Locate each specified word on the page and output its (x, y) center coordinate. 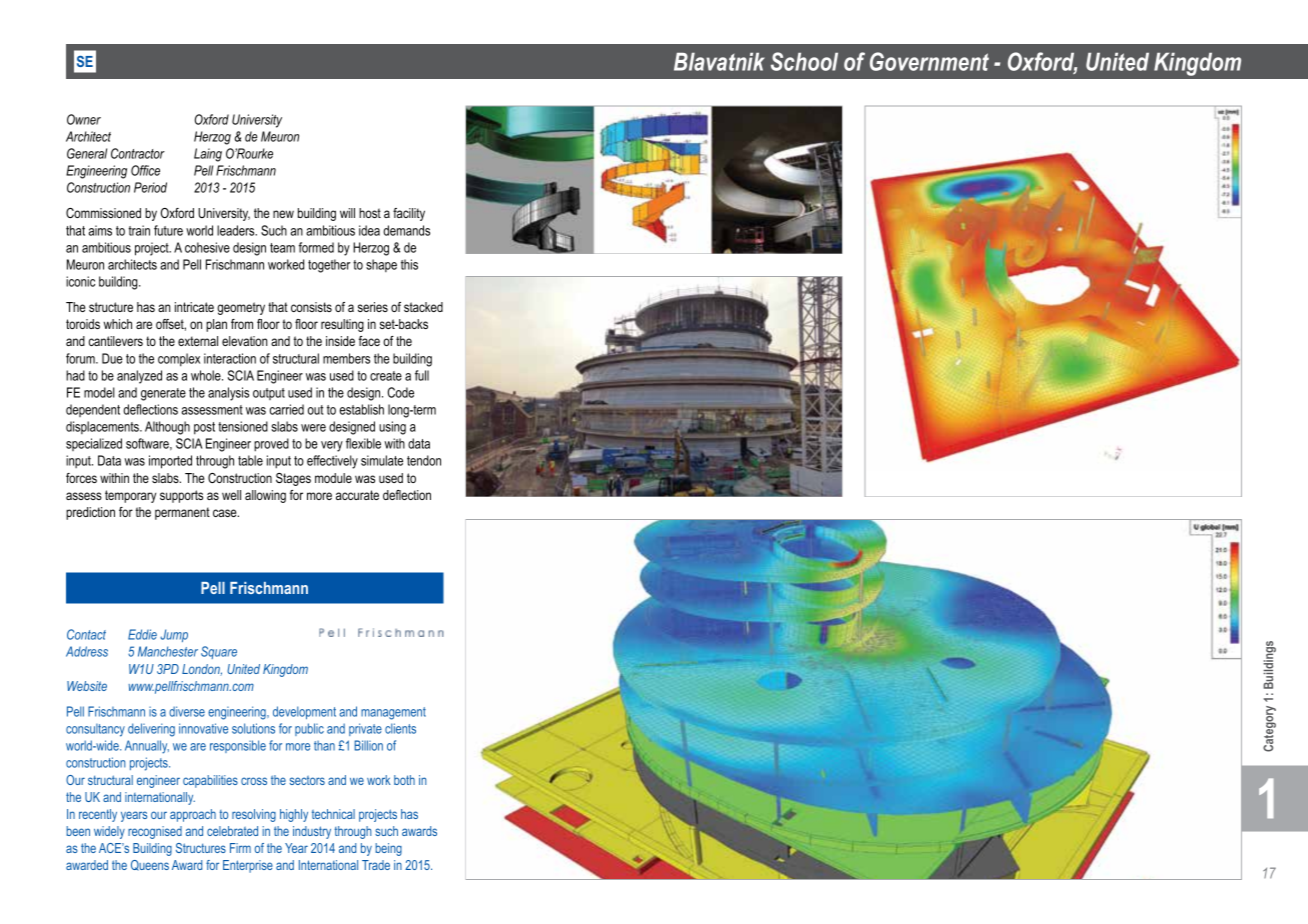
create (386, 376)
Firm (240, 848)
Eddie (142, 634)
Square (219, 652)
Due (112, 358)
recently (98, 815)
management (393, 713)
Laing (208, 155)
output (269, 394)
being (388, 849)
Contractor (138, 153)
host (370, 213)
